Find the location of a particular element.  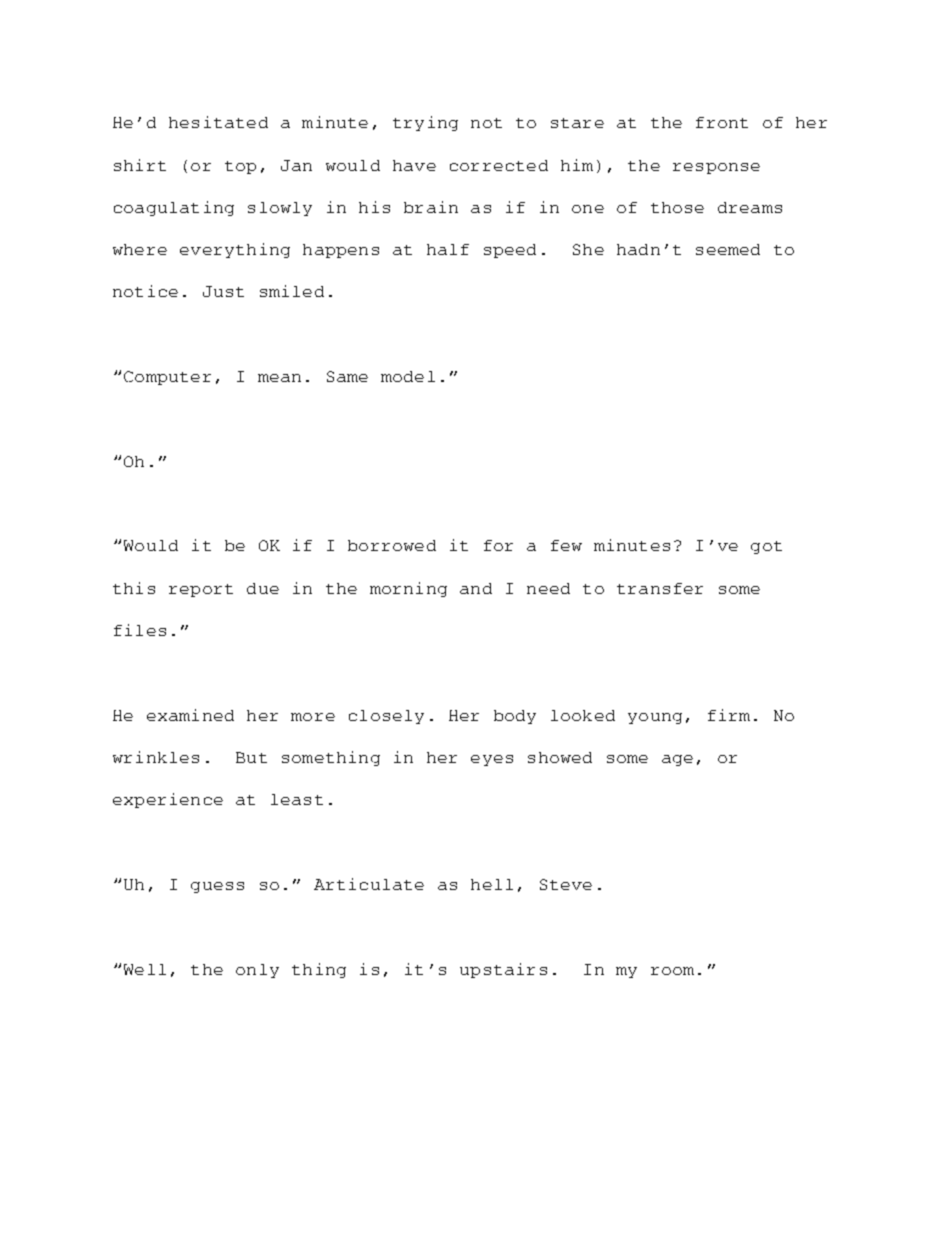

upstairs is located at coordinates (503, 970).
